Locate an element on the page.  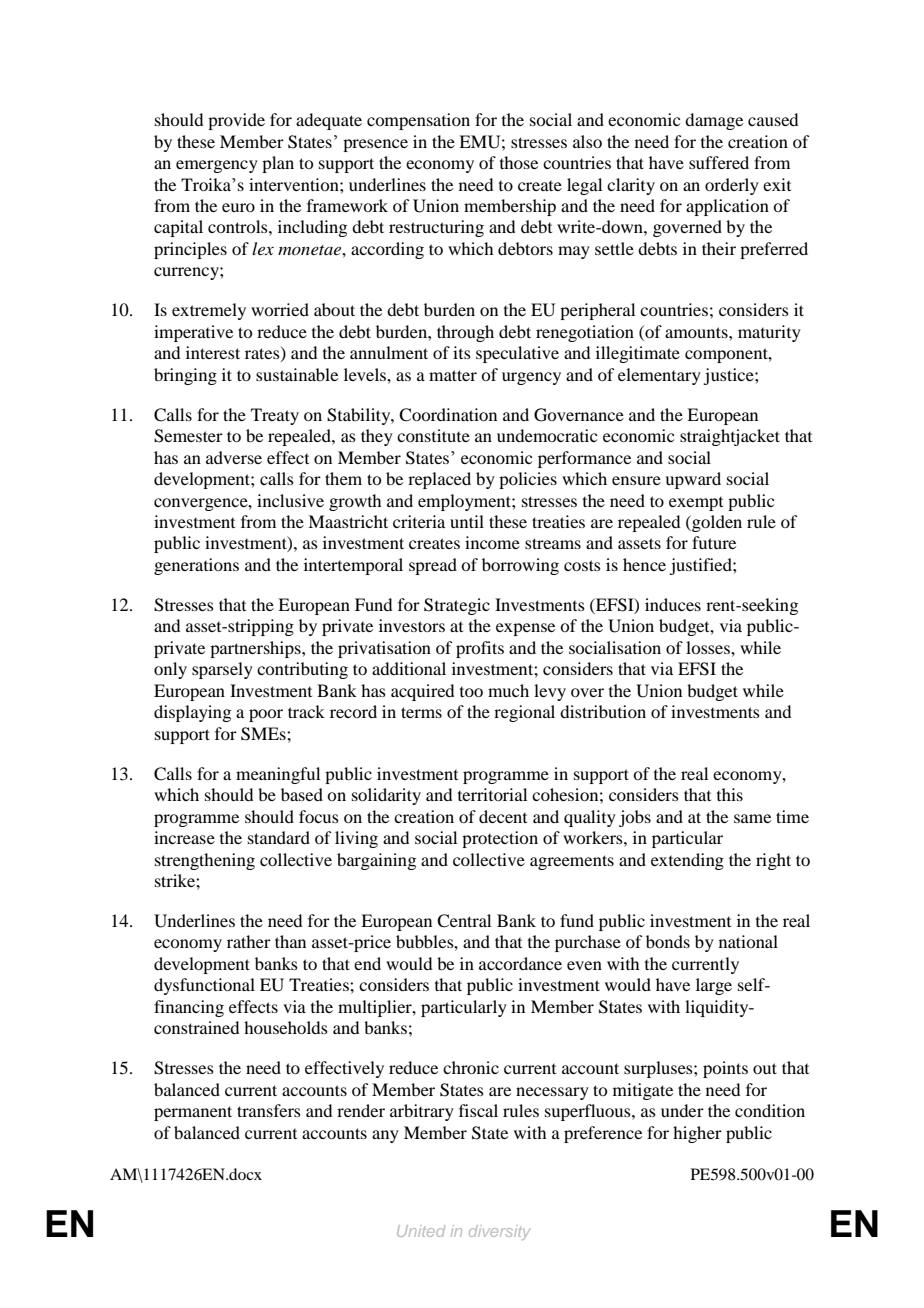
standard is located at coordinates (279, 837).
